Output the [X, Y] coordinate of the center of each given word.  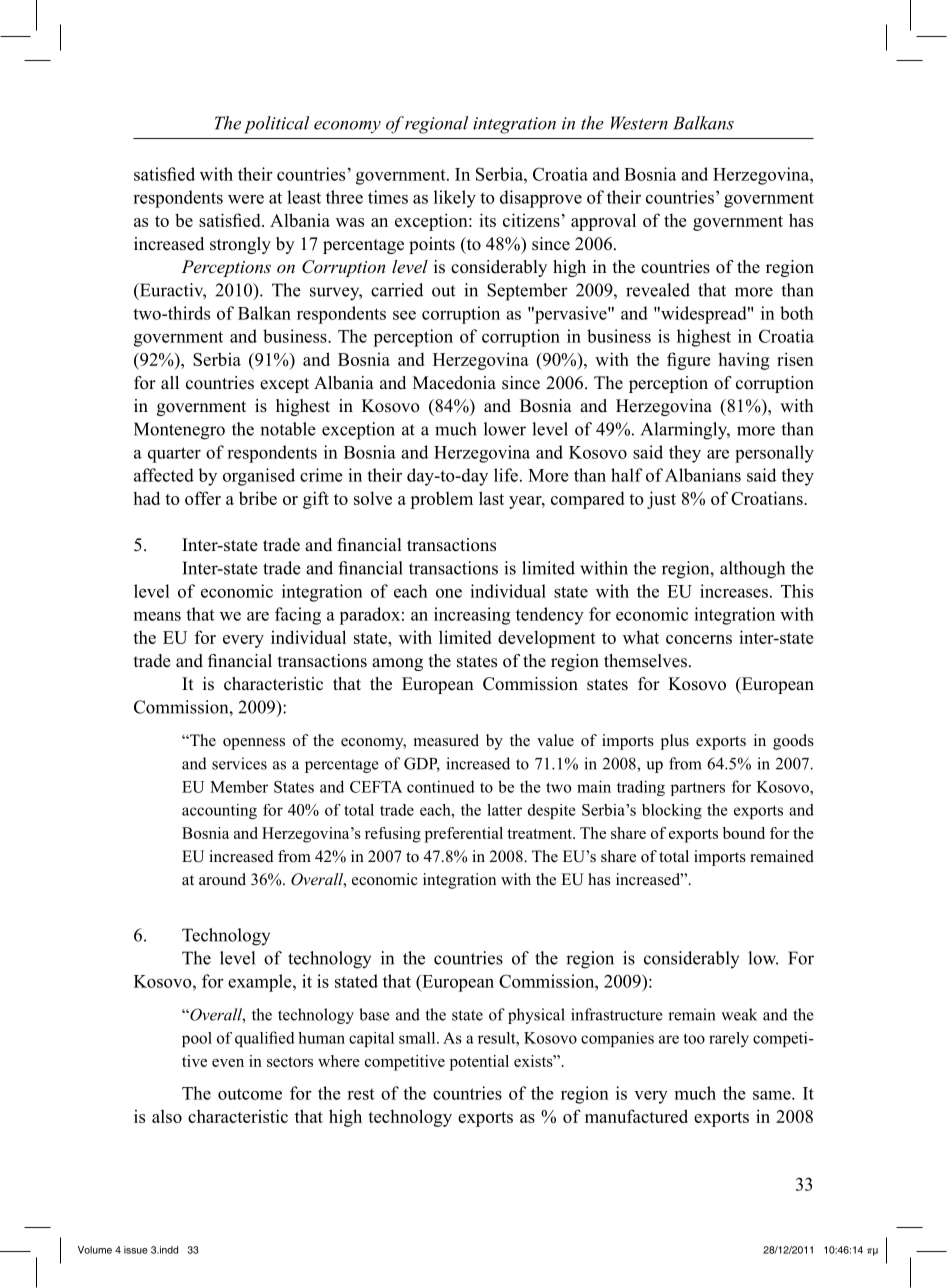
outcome [250, 1094]
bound [744, 833]
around [222, 879]
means [157, 616]
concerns [699, 639]
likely [455, 199]
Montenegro [179, 431]
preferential [464, 835]
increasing [472, 616]
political [276, 125]
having [743, 361]
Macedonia [454, 383]
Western [639, 123]
